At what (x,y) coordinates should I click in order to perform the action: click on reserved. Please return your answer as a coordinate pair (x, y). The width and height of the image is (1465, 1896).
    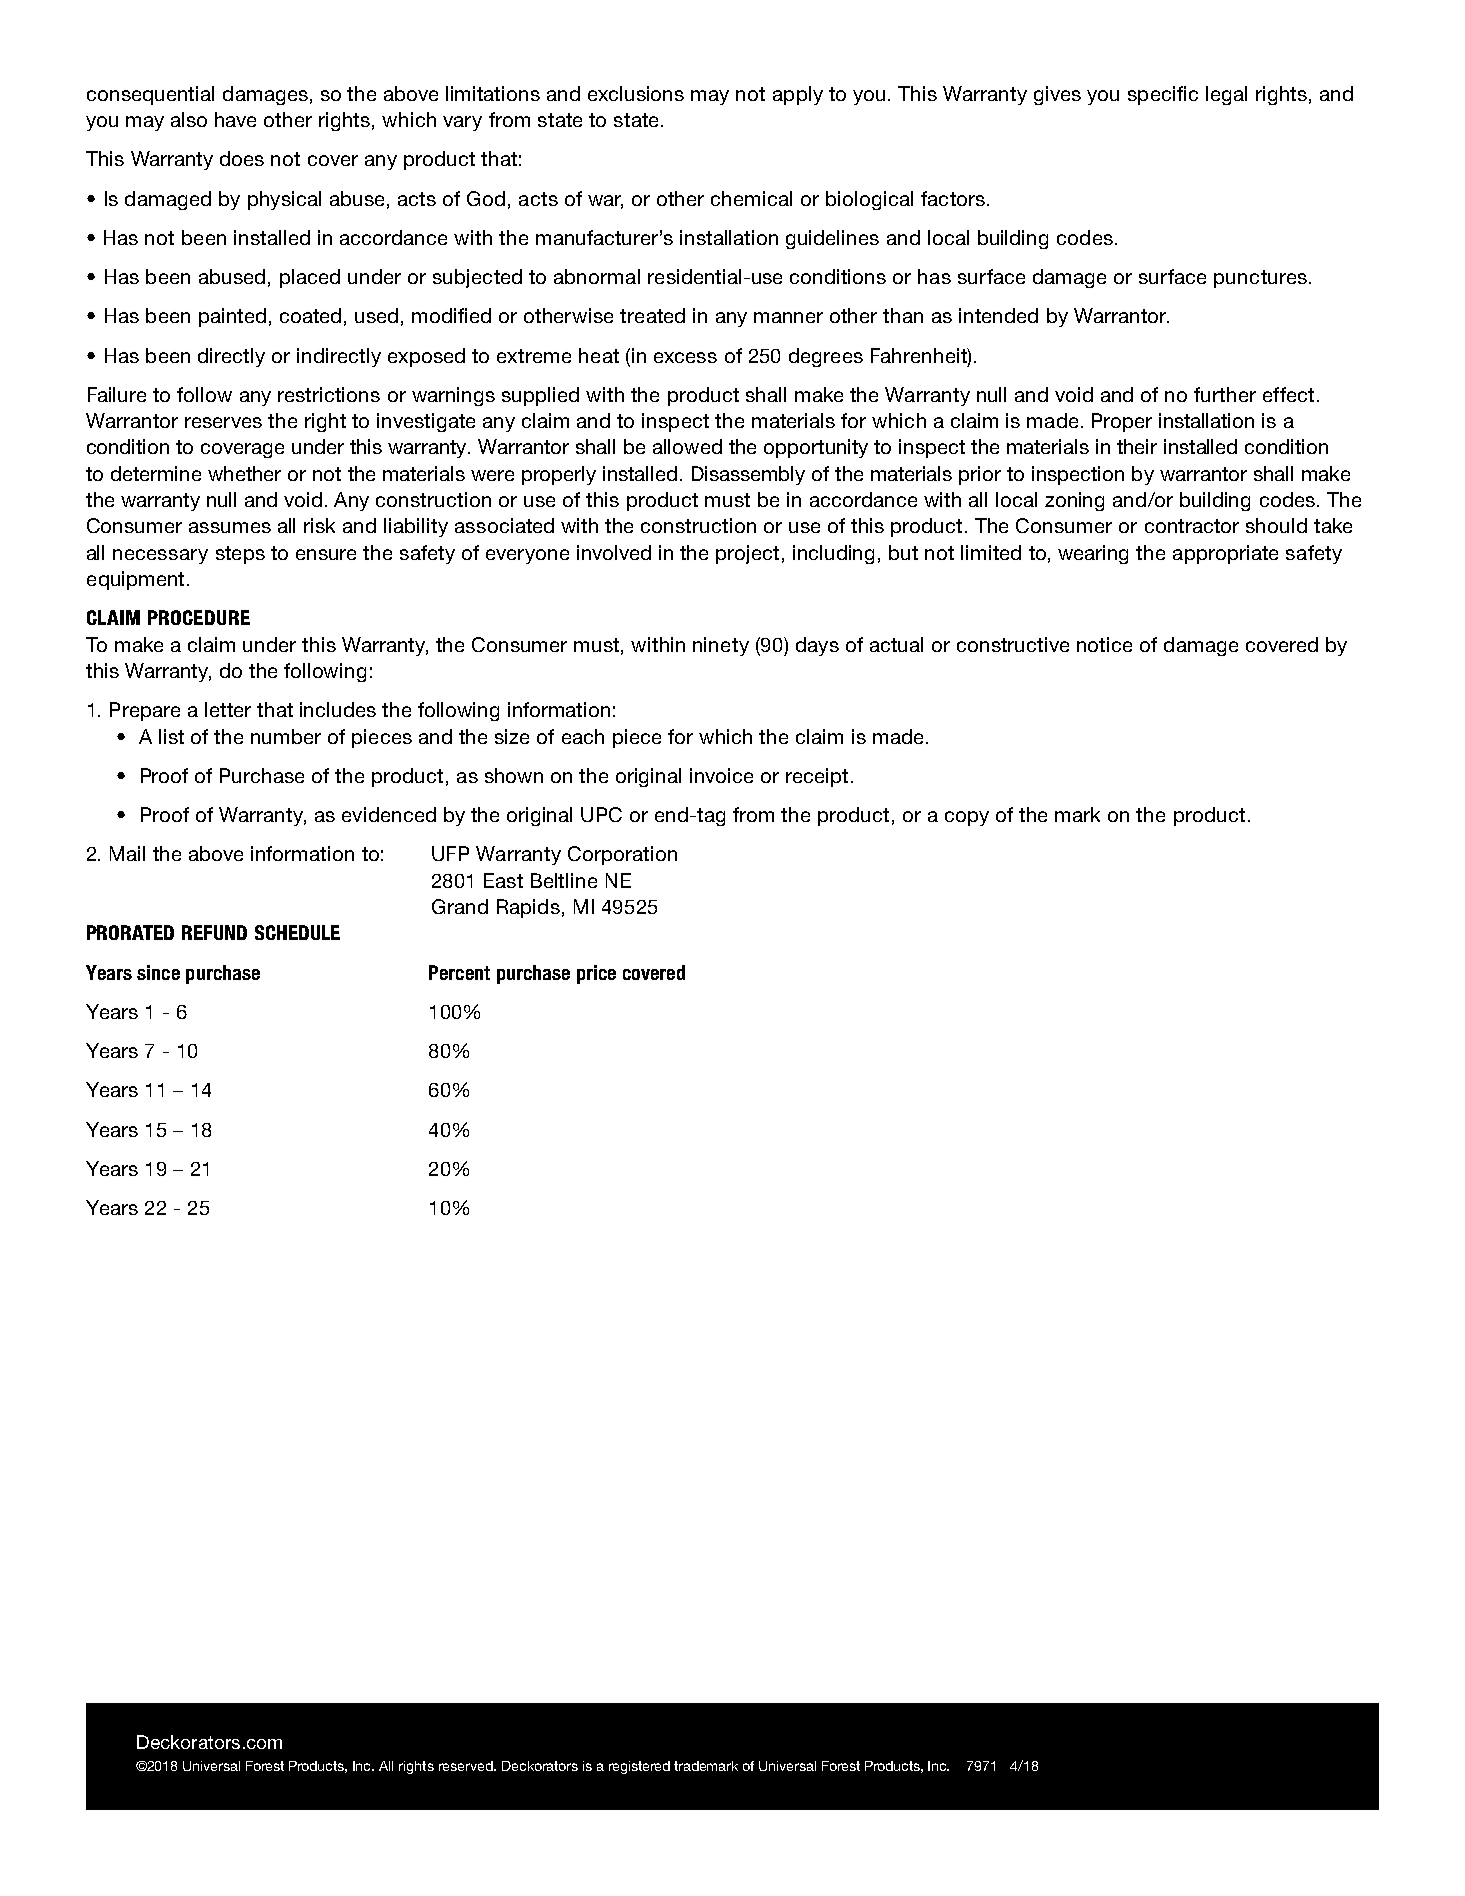
    Looking at the image, I should click on (467, 1766).
